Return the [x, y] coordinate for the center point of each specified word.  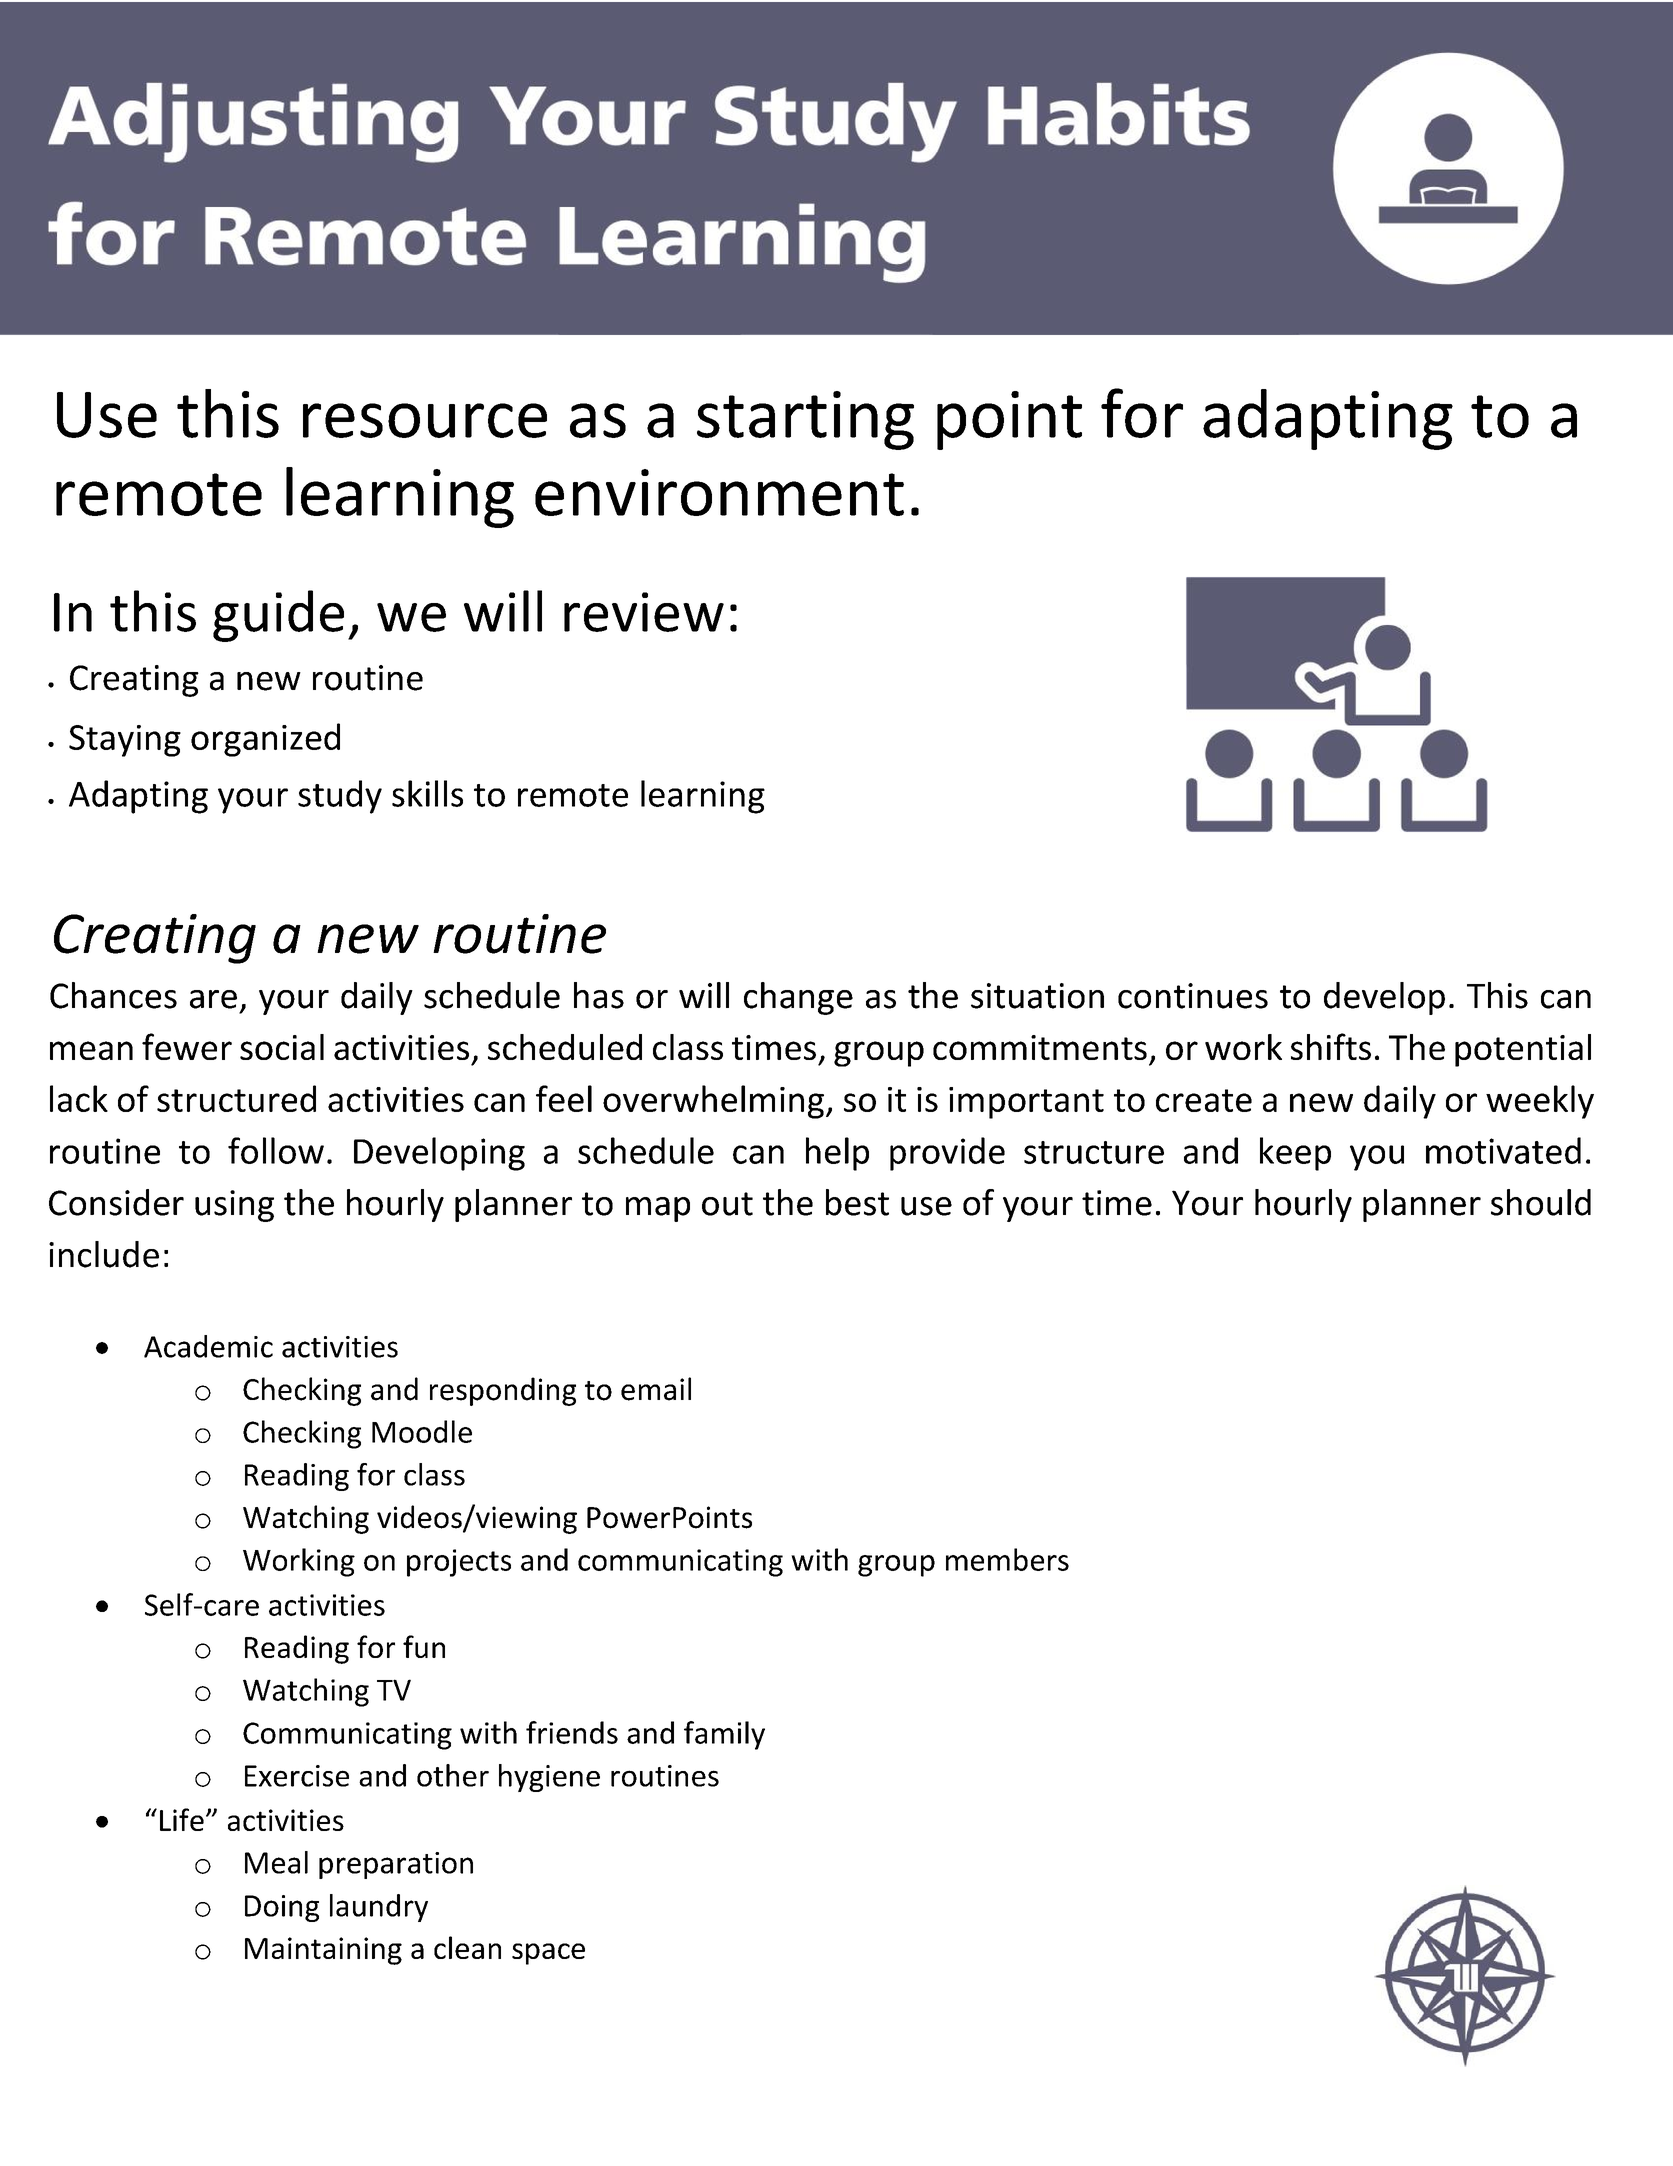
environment [719, 492]
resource [425, 420]
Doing [282, 1908]
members [1007, 1559]
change [798, 998]
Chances [113, 995]
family [724, 1735]
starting [805, 420]
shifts [1331, 1046]
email [656, 1389]
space [548, 1954]
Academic [208, 1346]
